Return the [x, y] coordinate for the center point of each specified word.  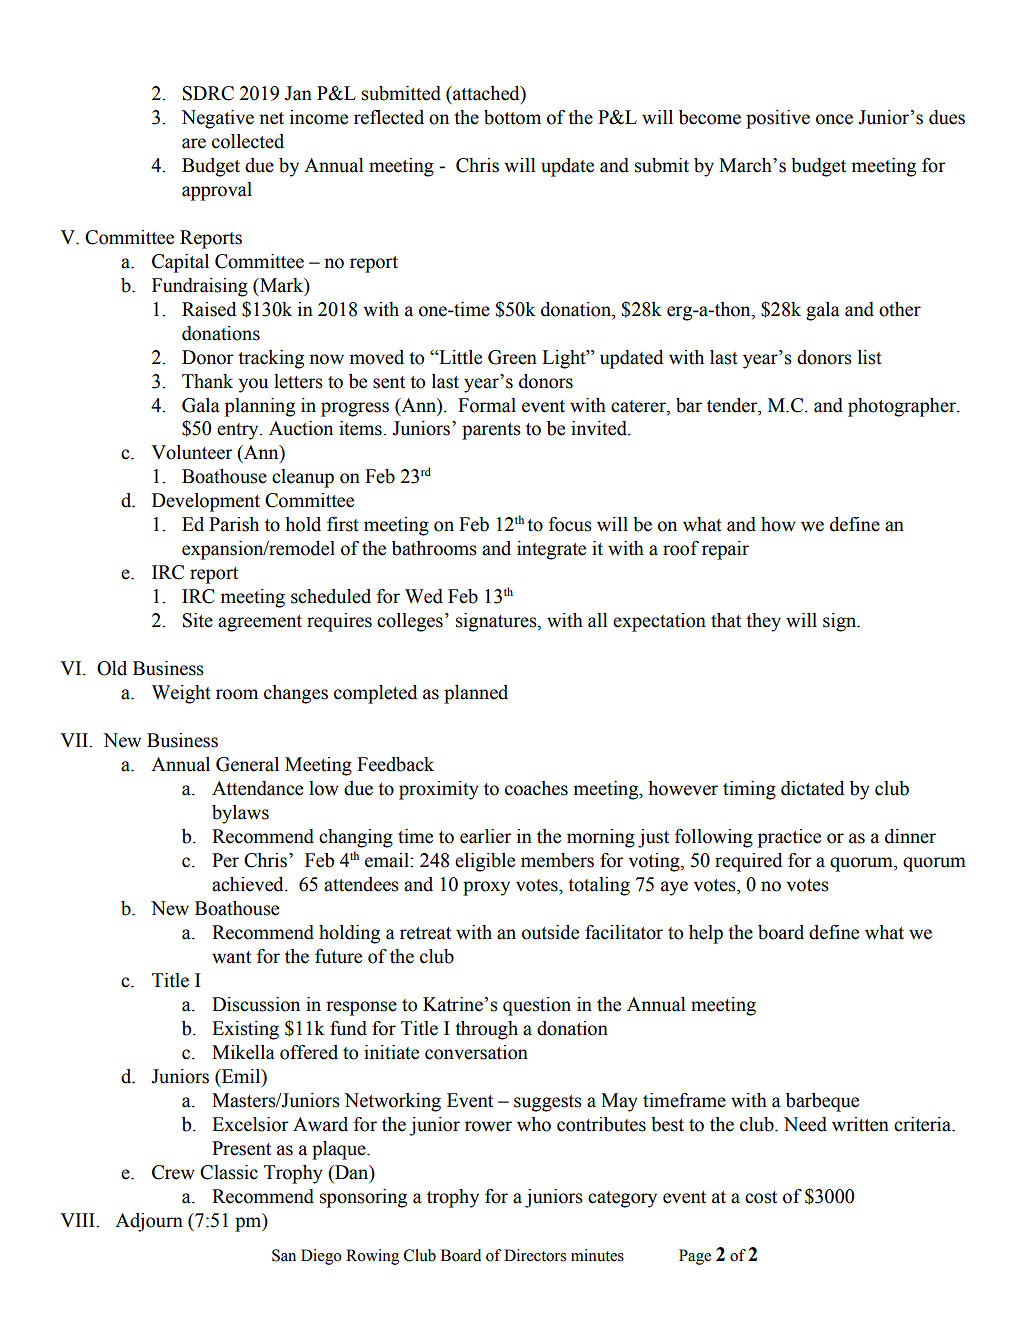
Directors [535, 1255]
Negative [217, 119]
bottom [512, 117]
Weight [181, 694]
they [763, 622]
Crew [173, 1172]
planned [476, 694]
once [834, 119]
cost [761, 1197]
